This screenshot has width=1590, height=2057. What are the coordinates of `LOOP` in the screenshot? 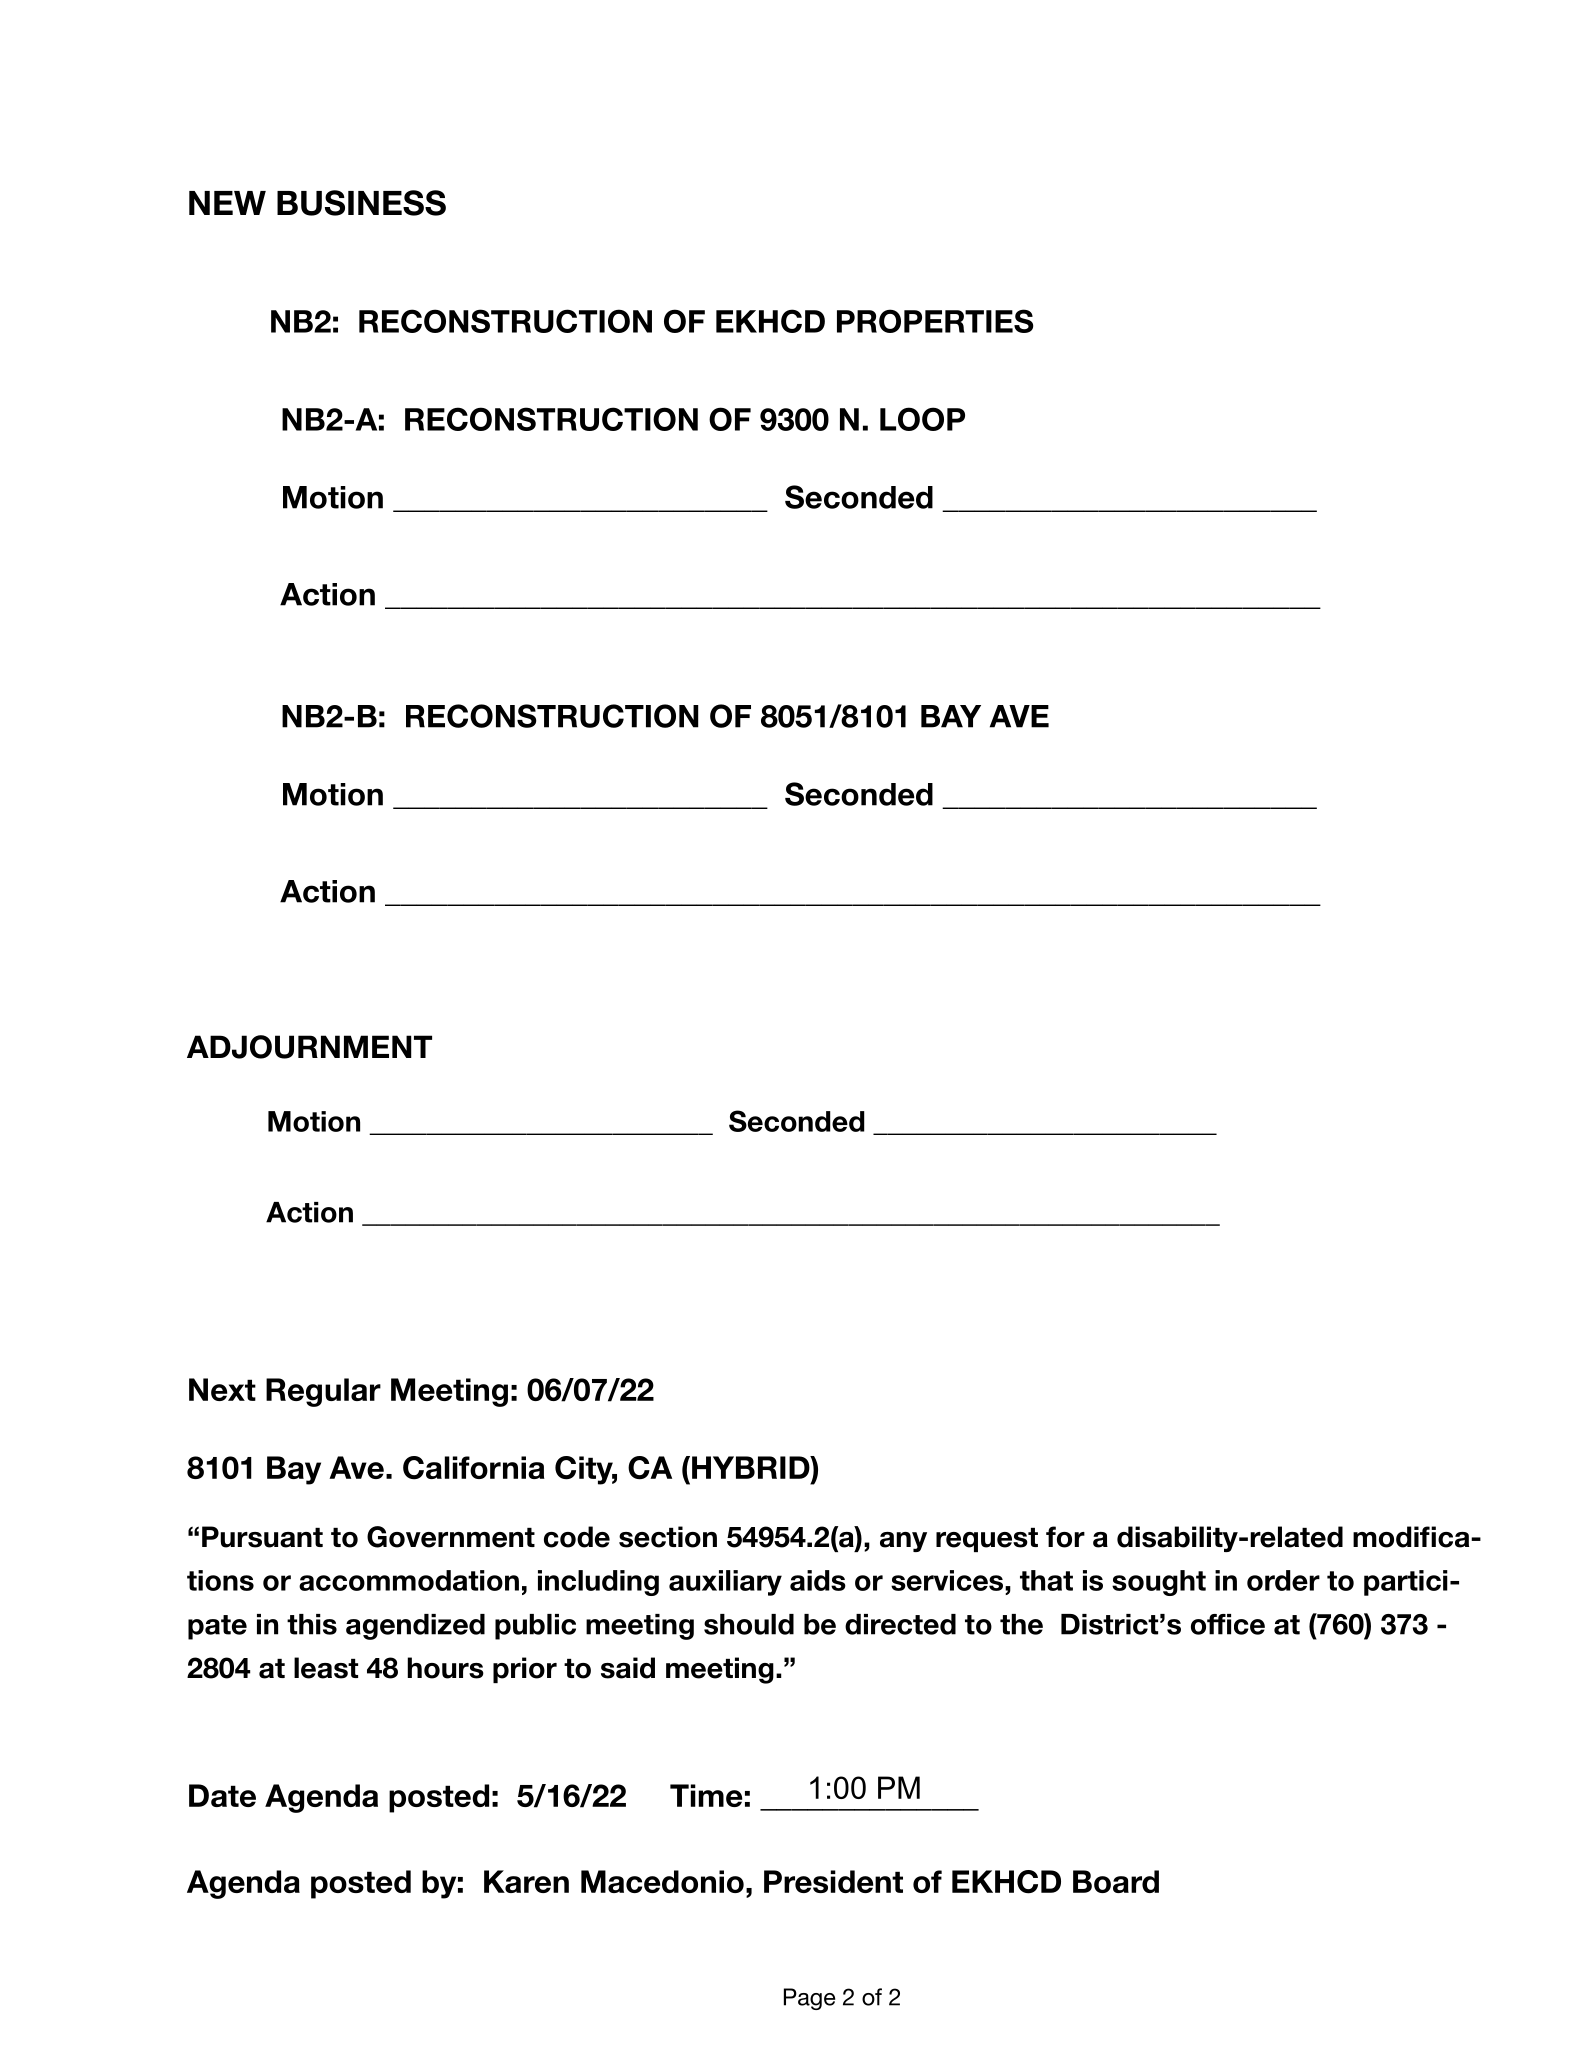 It's located at (922, 419).
